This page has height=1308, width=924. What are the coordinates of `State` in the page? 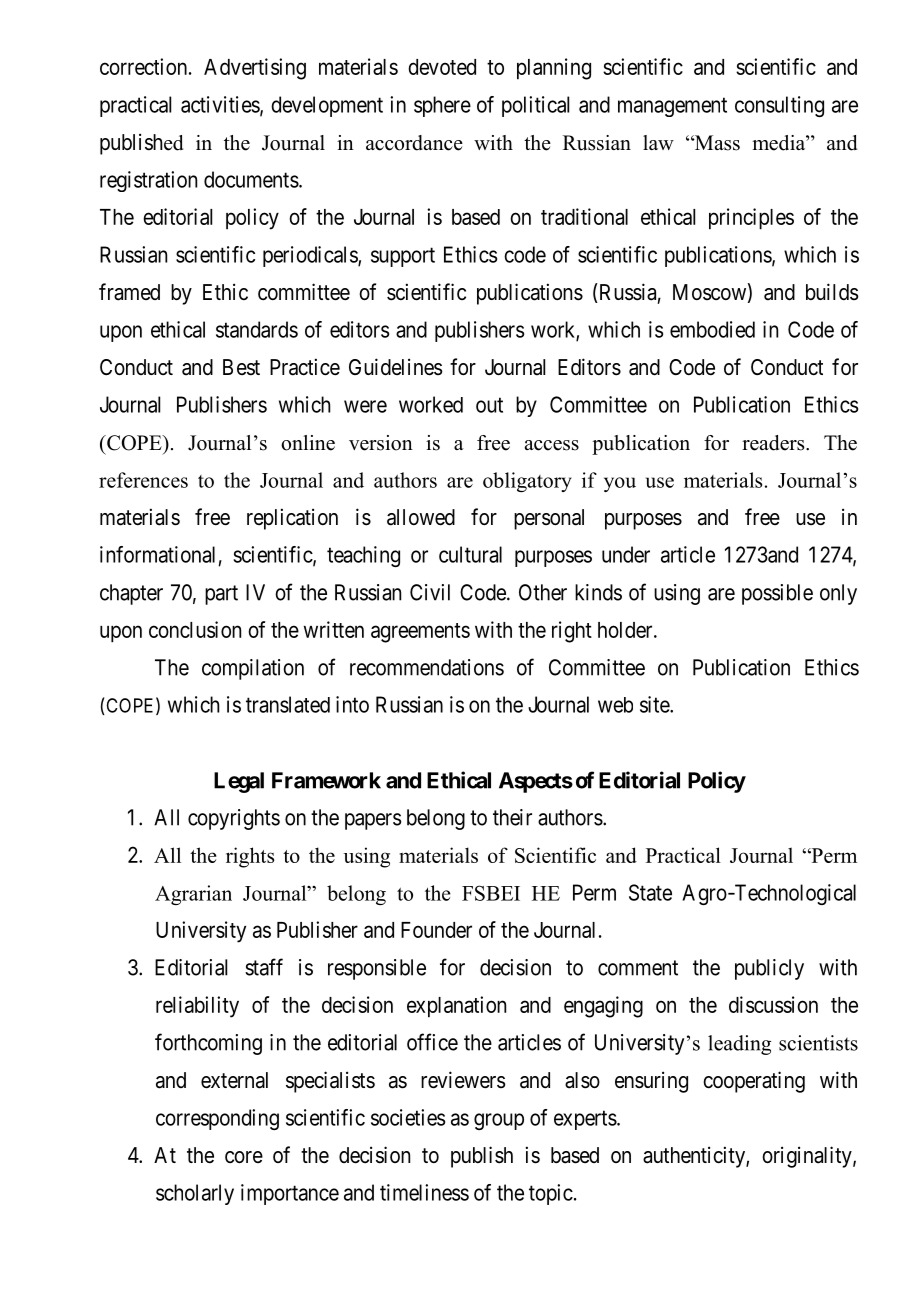 It's located at (650, 892).
